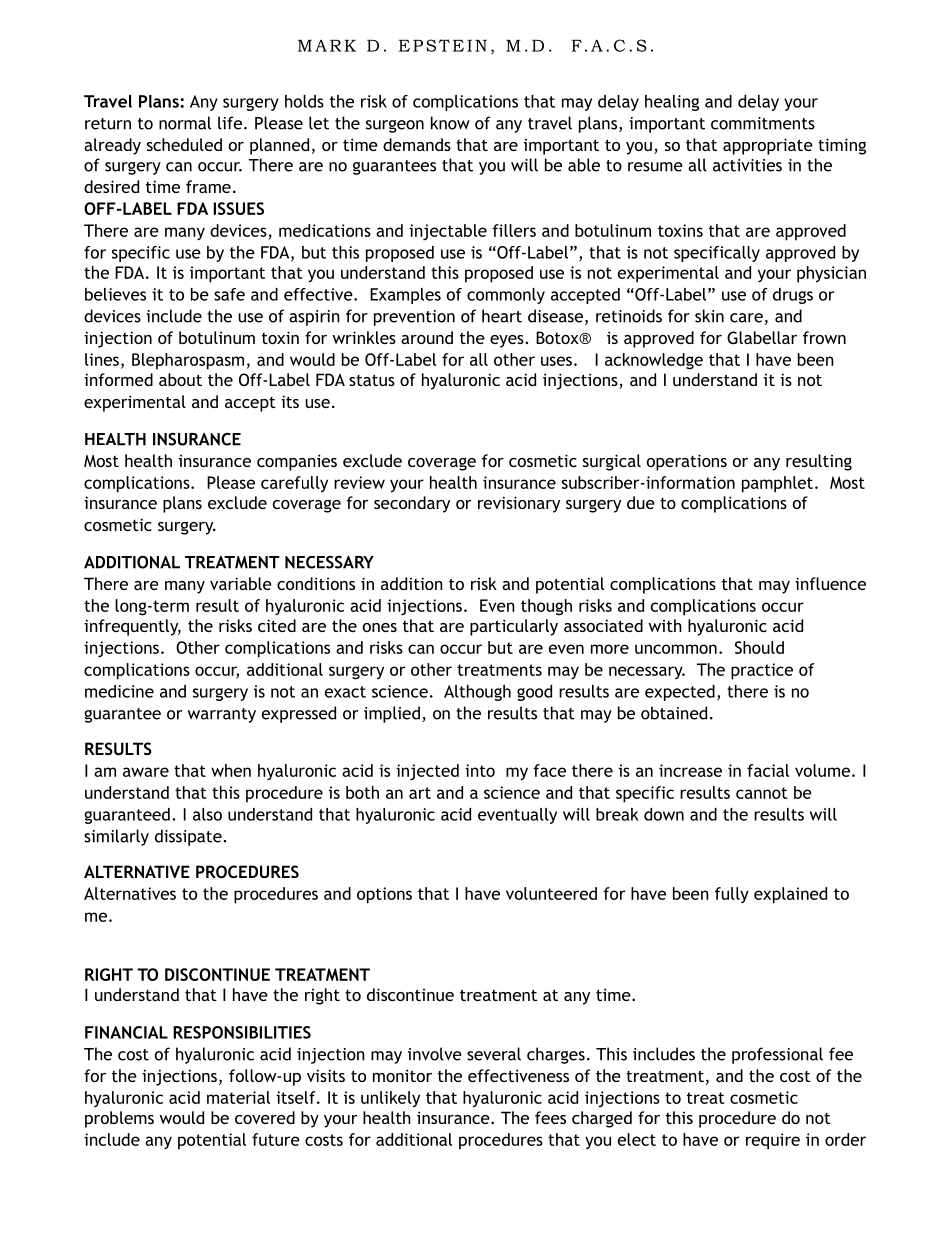 The width and height of the document is (952, 1233). I want to click on particularly, so click(514, 627).
